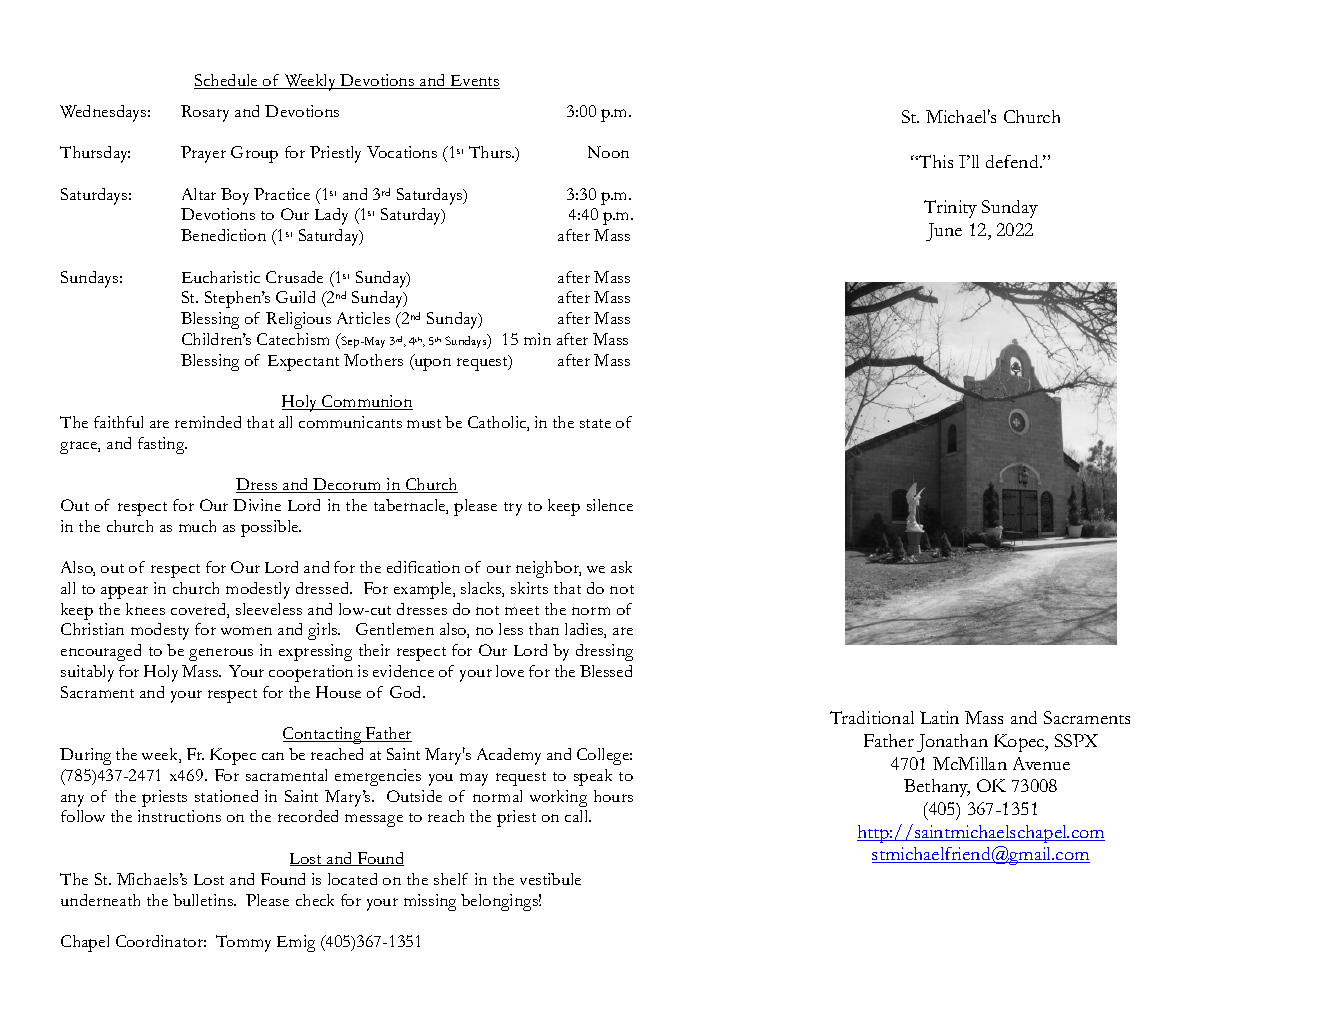 The width and height of the screenshot is (1328, 1026). What do you see at coordinates (204, 900) in the screenshot?
I see `bulletins` at bounding box center [204, 900].
